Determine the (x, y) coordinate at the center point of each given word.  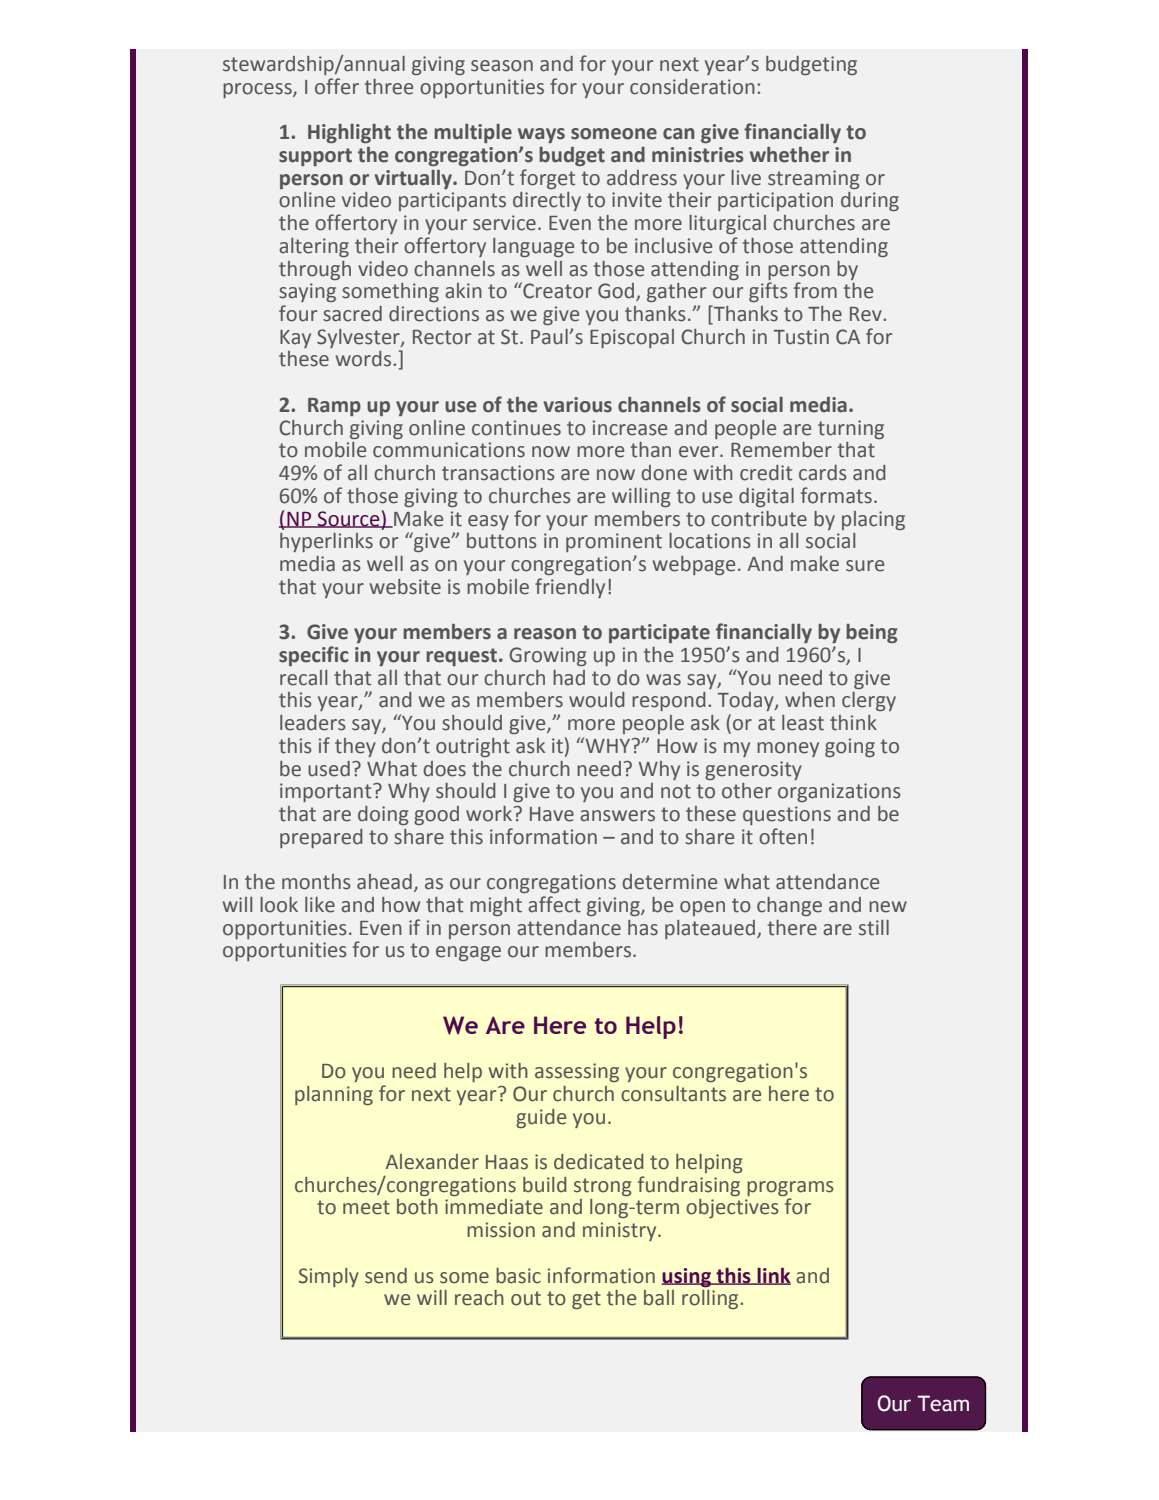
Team (943, 1403)
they (355, 747)
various (577, 405)
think (853, 723)
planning (334, 1095)
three (389, 87)
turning (851, 429)
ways (541, 135)
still (874, 928)
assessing (577, 1072)
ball (659, 1298)
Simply (329, 1277)
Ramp (334, 407)
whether (789, 155)
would (597, 700)
